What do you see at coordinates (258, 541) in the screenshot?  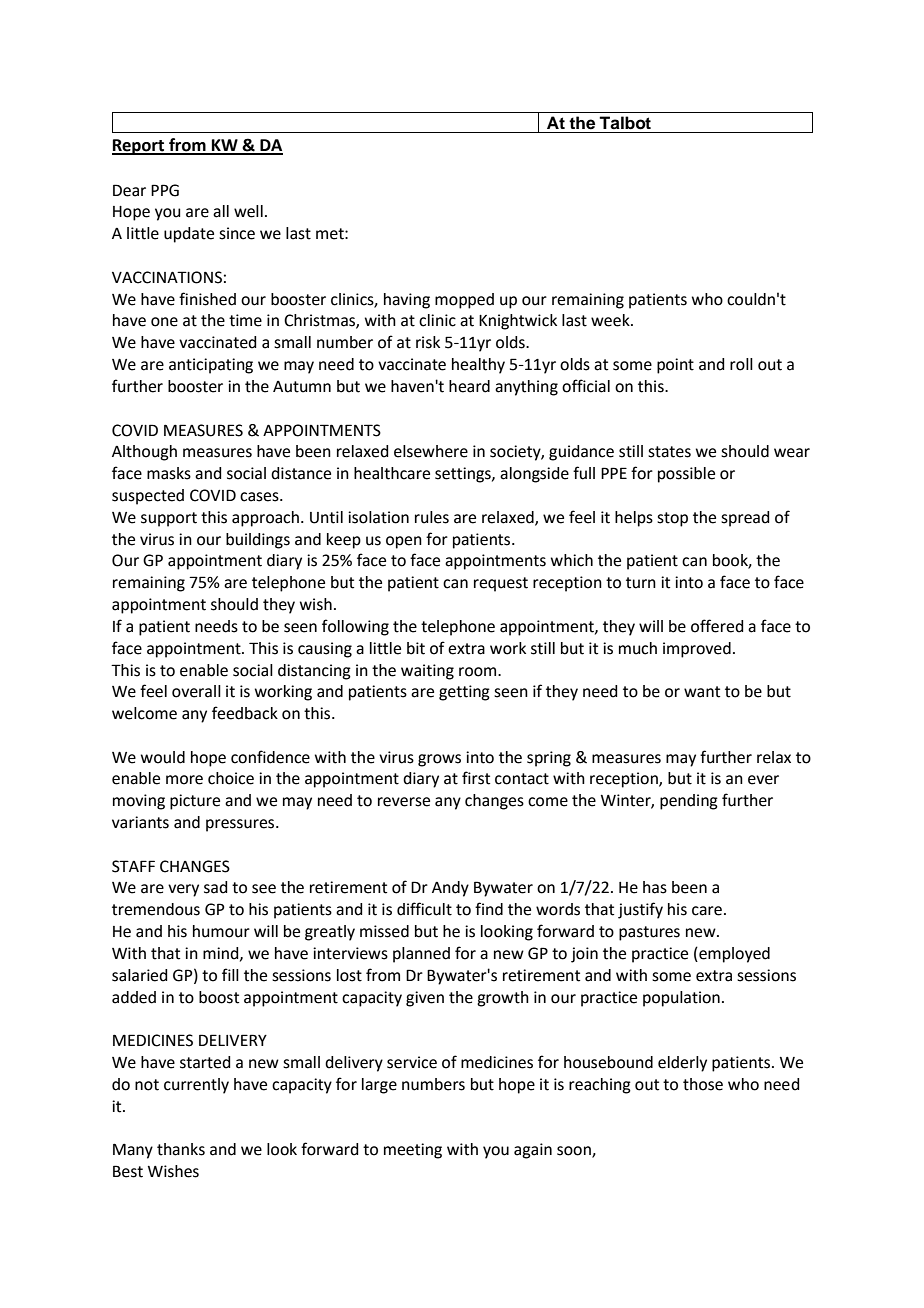 I see `buildings` at bounding box center [258, 541].
